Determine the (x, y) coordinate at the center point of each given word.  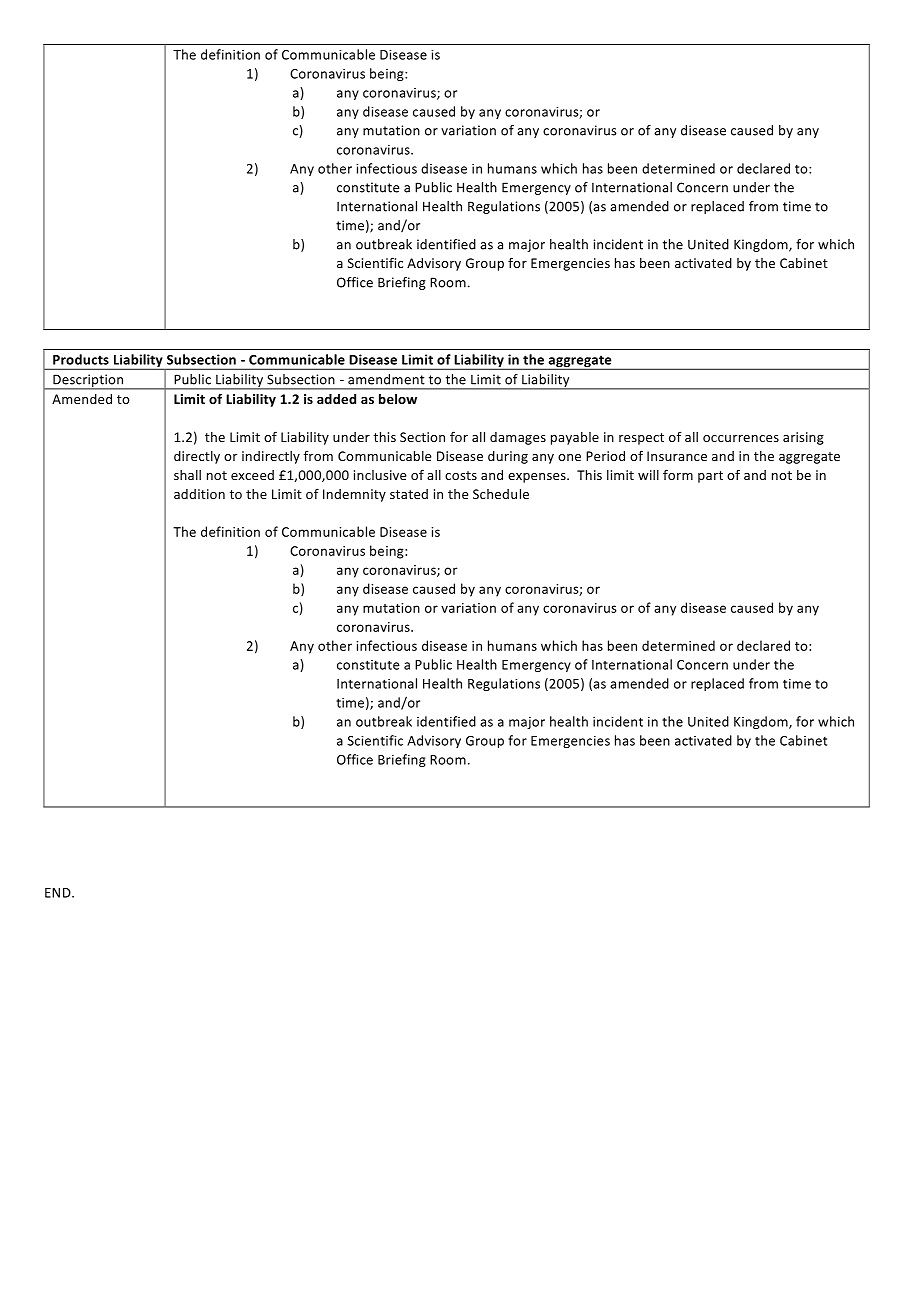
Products (81, 359)
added (336, 399)
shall (187, 475)
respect (641, 439)
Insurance (677, 456)
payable (575, 438)
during (508, 457)
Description (88, 381)
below (398, 399)
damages (518, 438)
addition (199, 494)
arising (803, 438)
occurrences (741, 438)
